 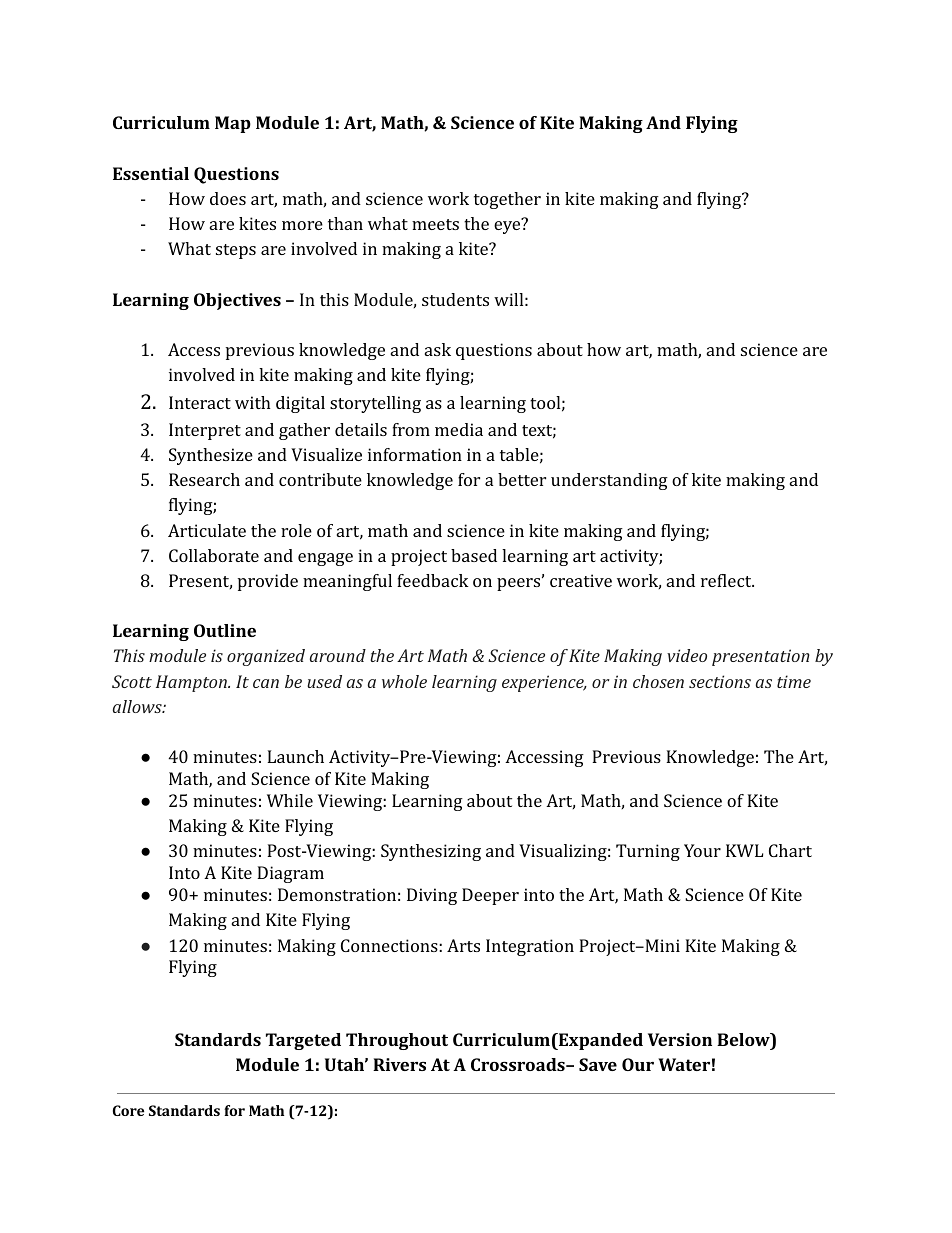 I want to click on Diagram, so click(x=290, y=874).
